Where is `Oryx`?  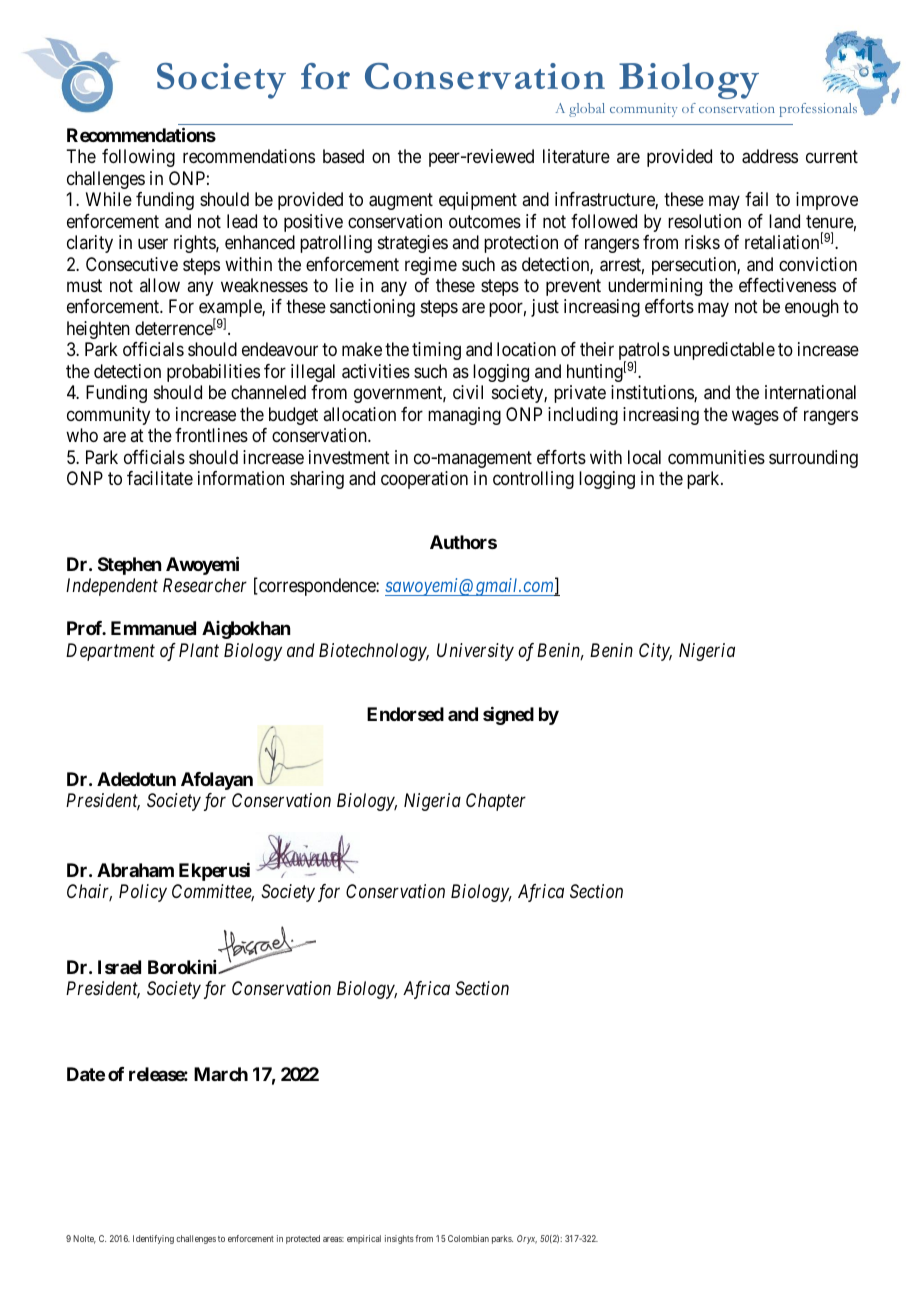
Oryx is located at coordinates (527, 1239).
